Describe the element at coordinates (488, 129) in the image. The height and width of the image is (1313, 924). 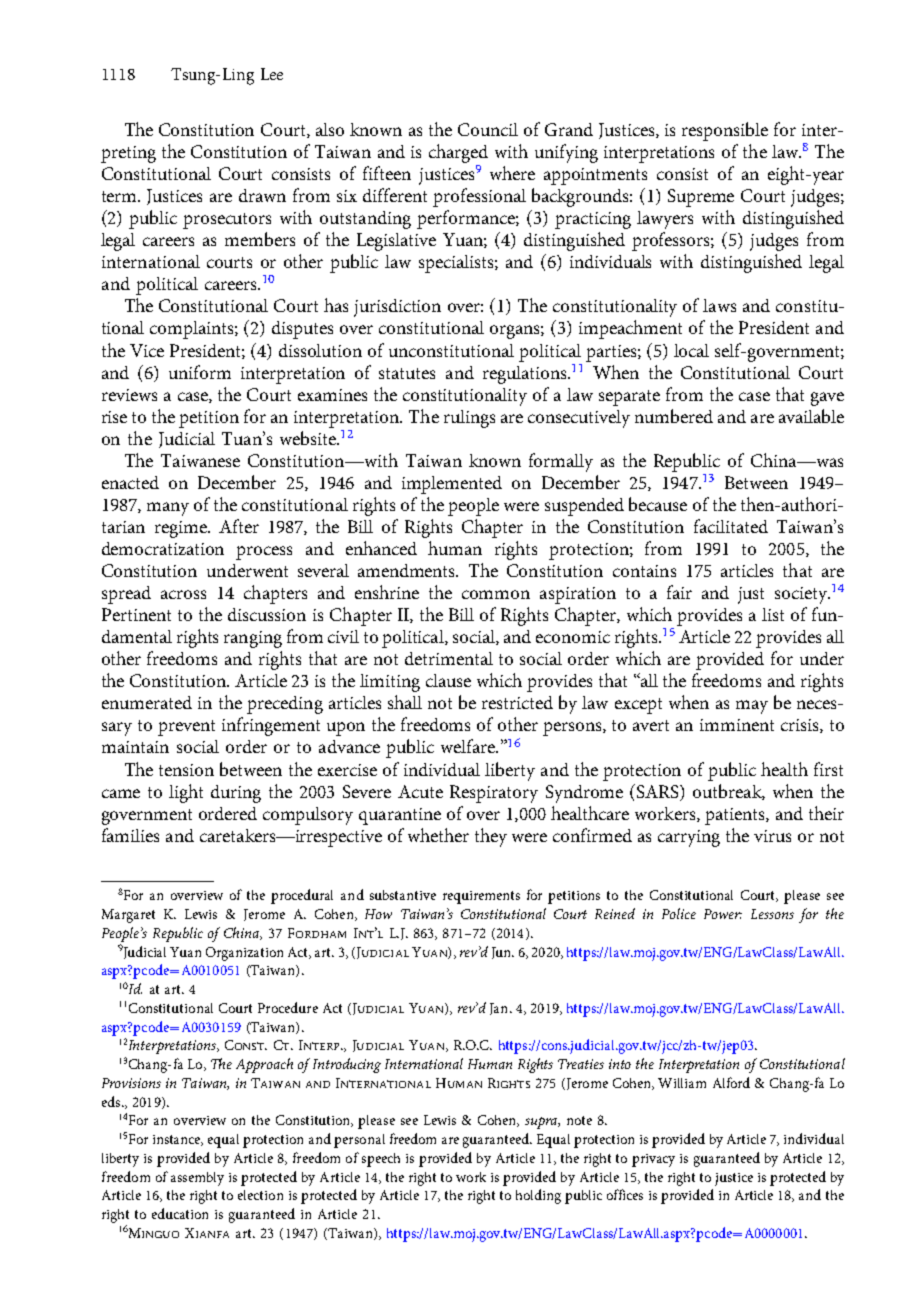
I see `Council` at that location.
